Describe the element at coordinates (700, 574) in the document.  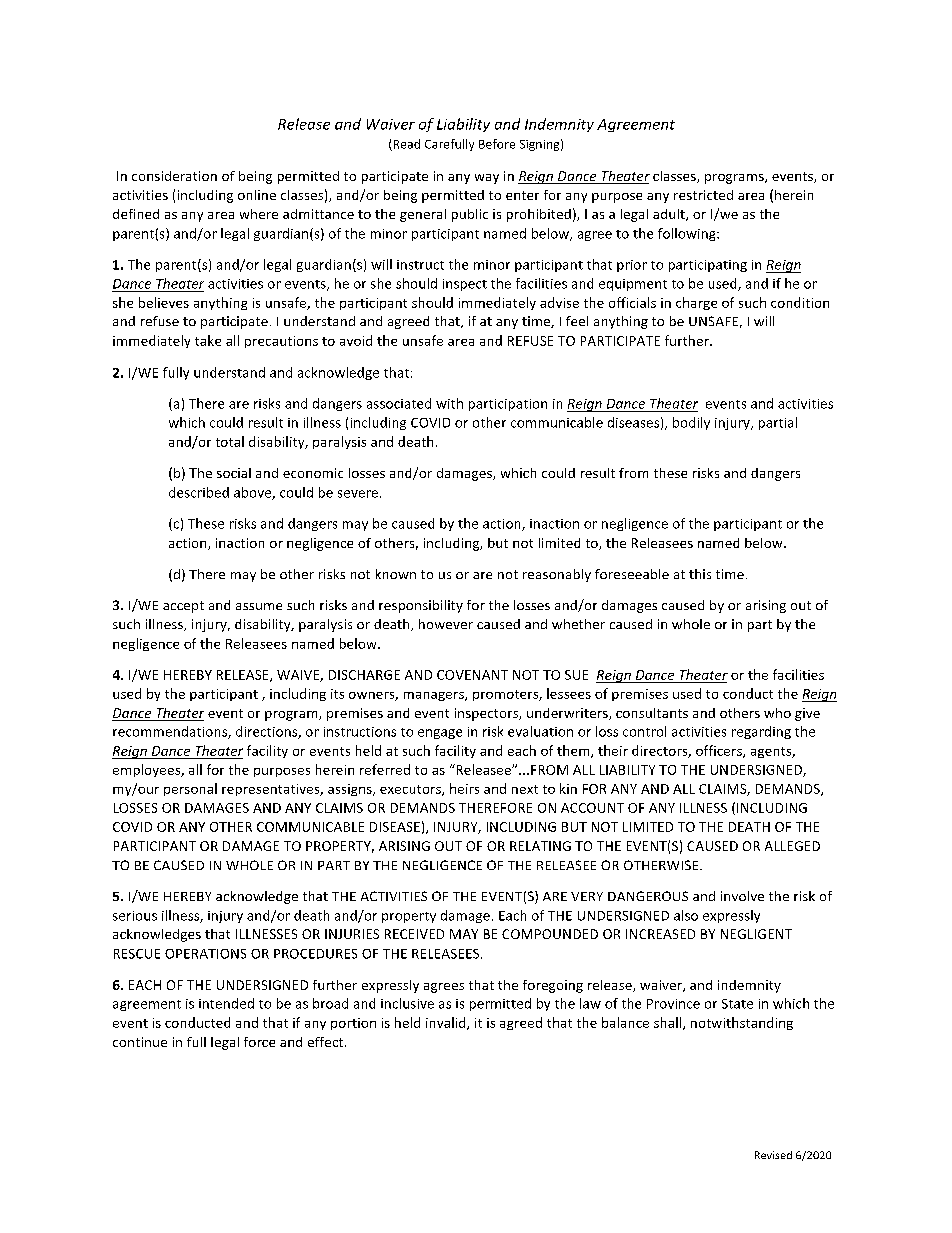
I see `this` at that location.
